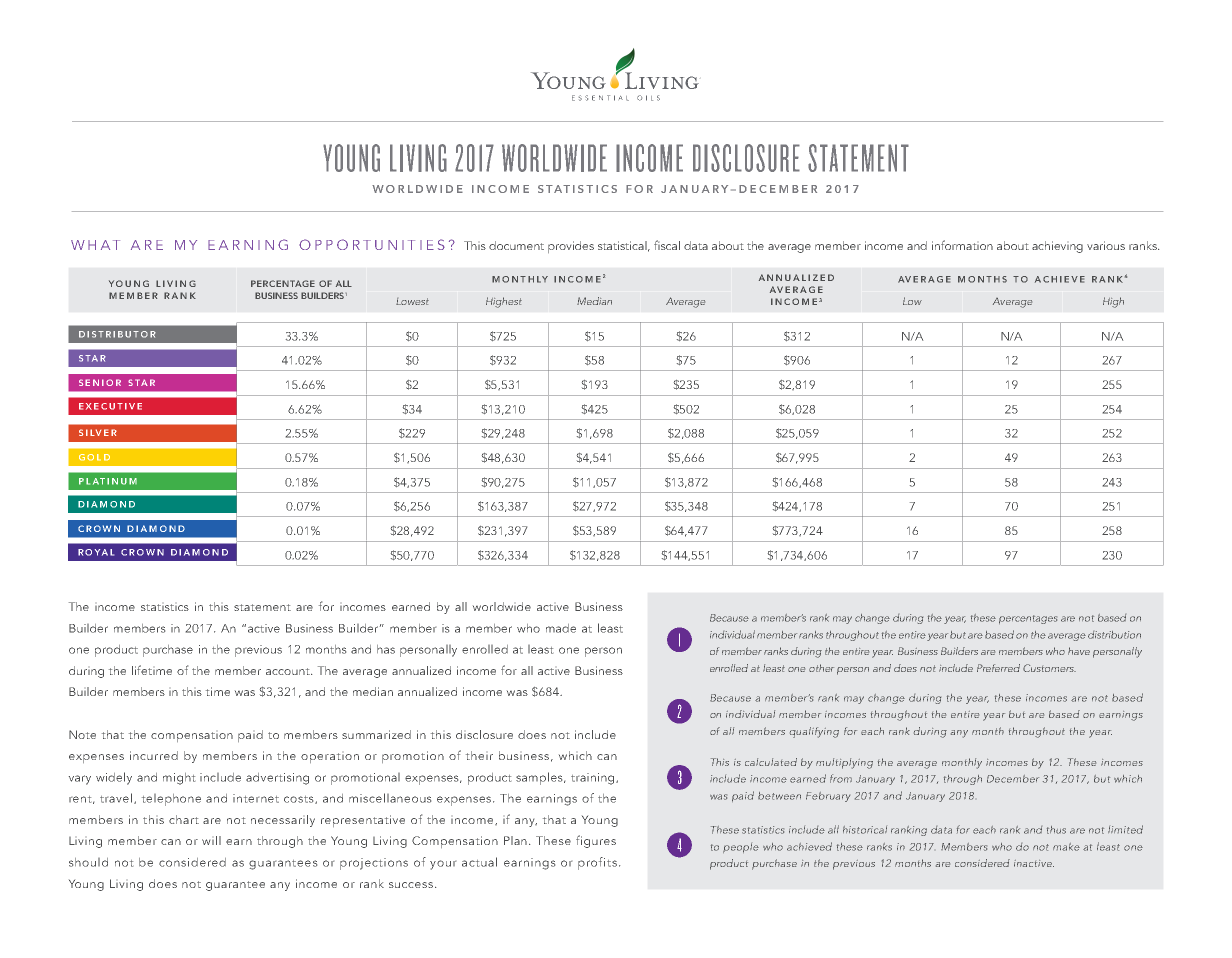  I want to click on information, so click(962, 245).
